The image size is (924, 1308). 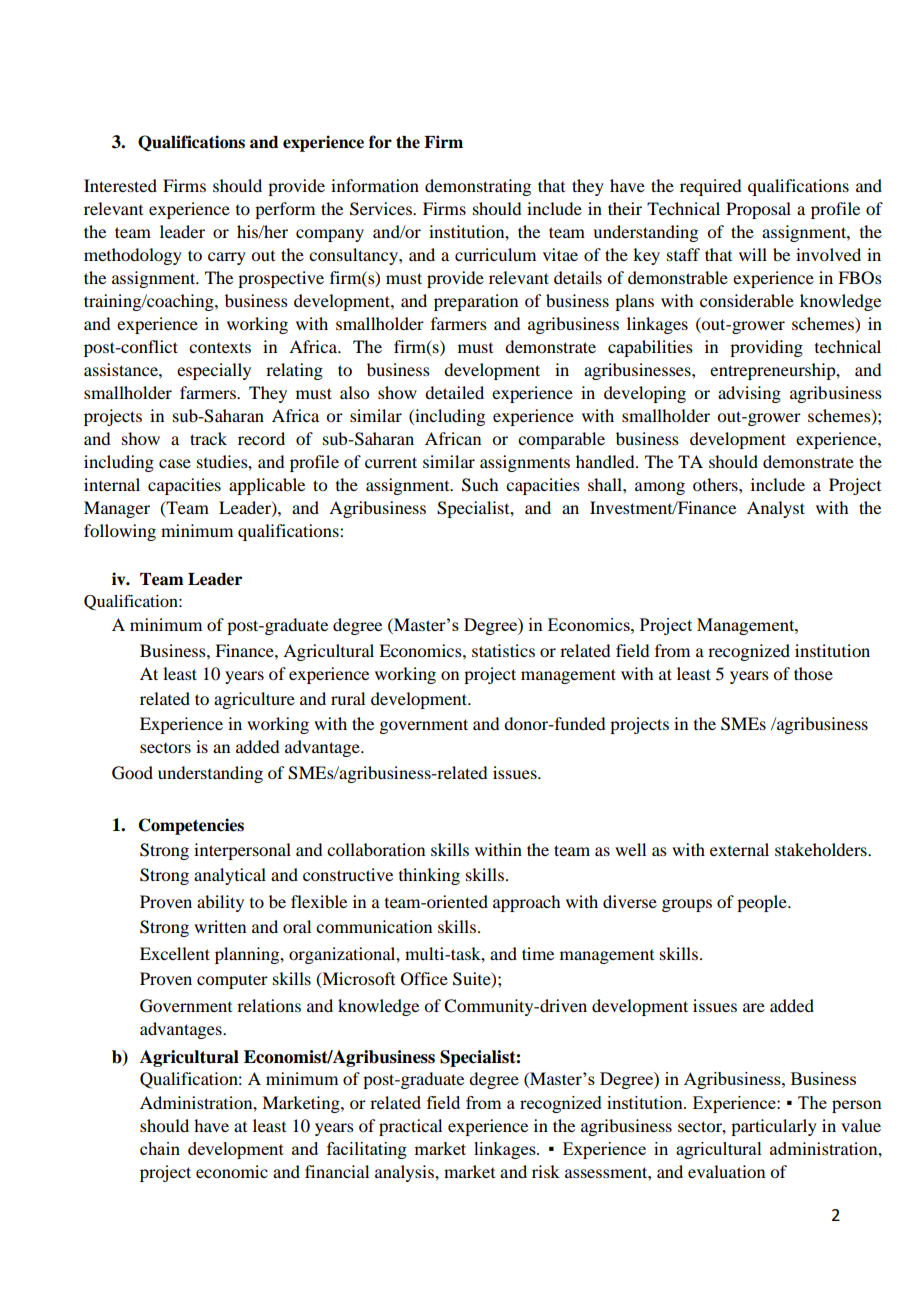 What do you see at coordinates (191, 826) in the screenshot?
I see `Competencies` at bounding box center [191, 826].
